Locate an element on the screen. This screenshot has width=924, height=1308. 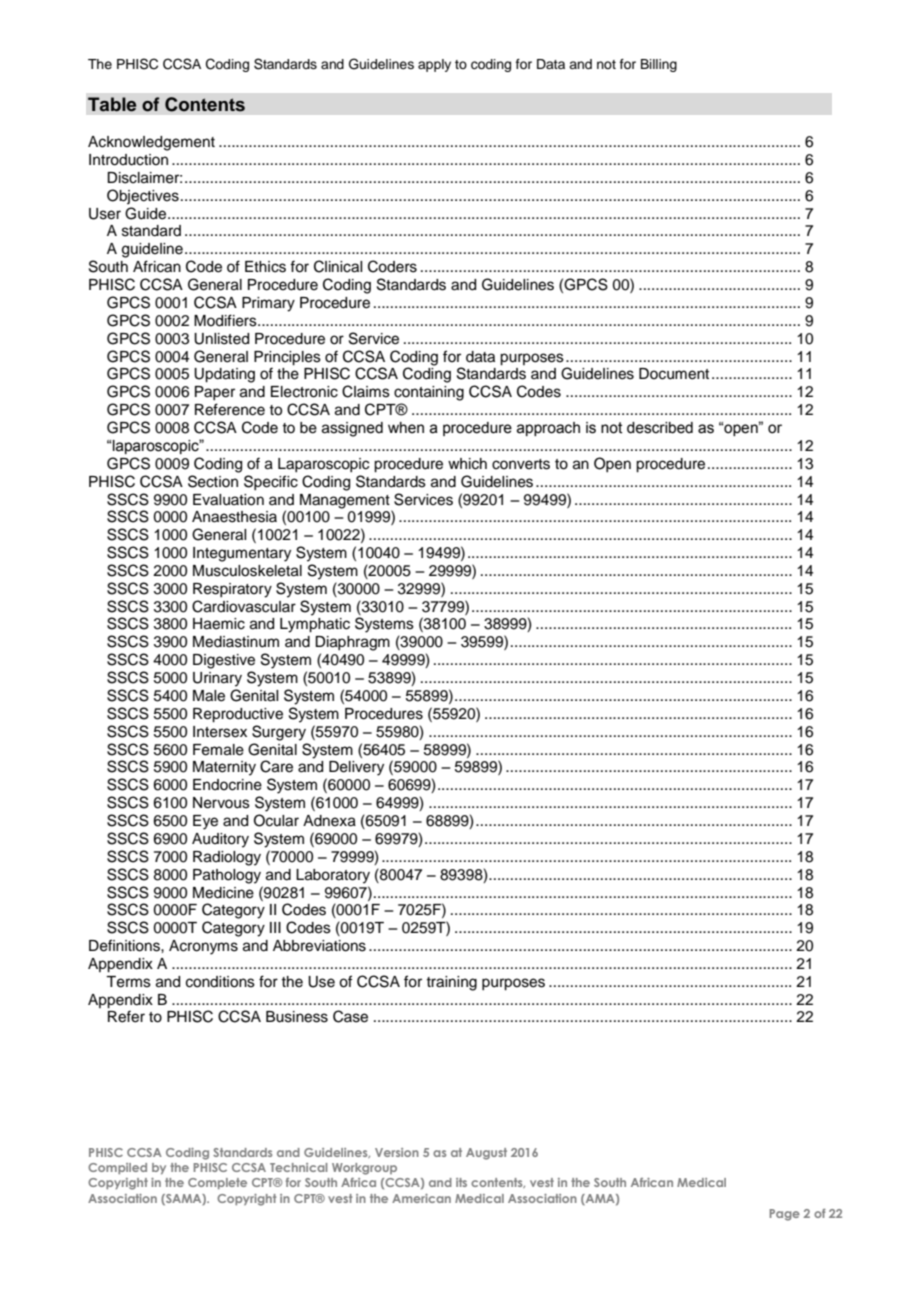
which is located at coordinates (467, 464).
